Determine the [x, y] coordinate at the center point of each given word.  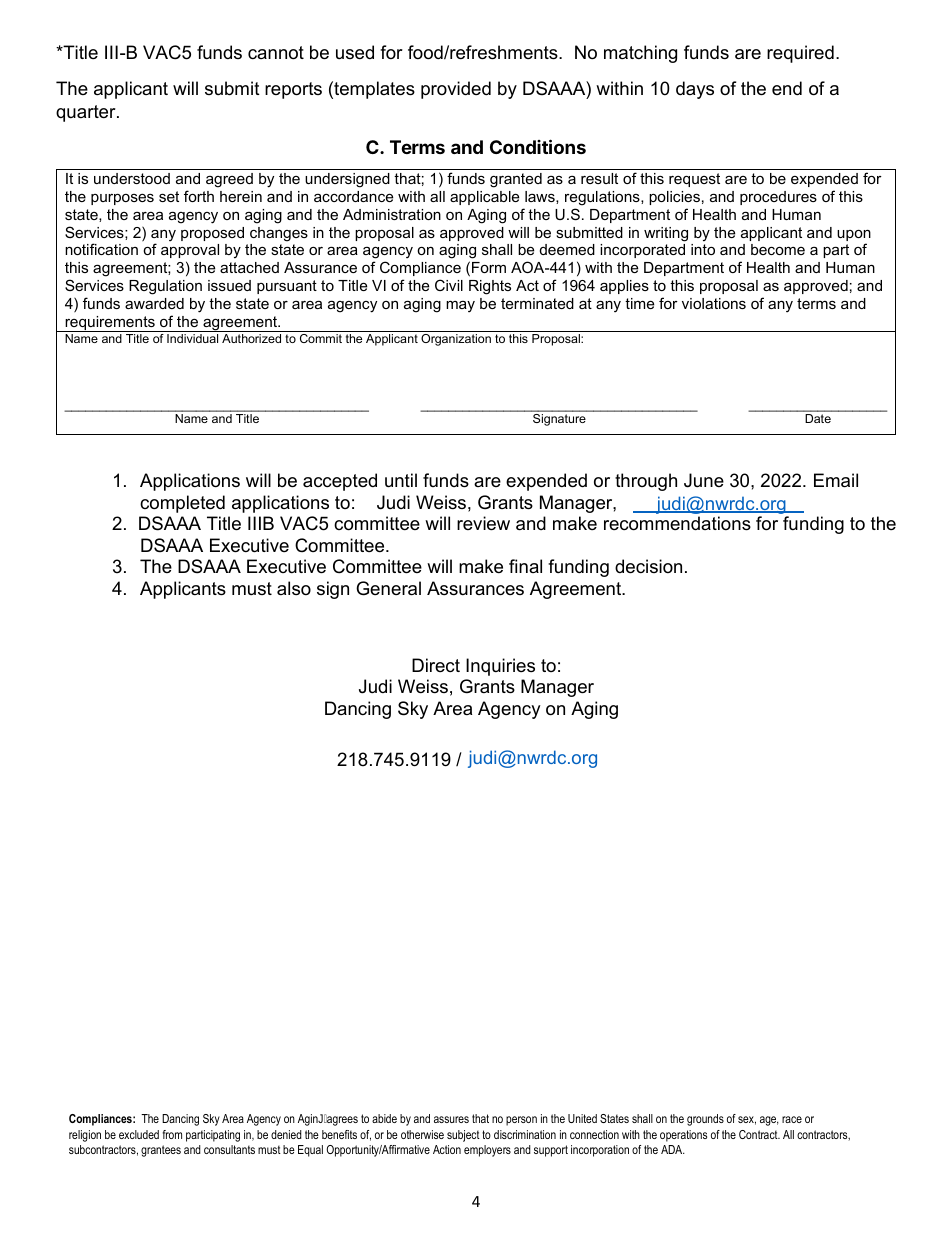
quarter [87, 113]
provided [456, 90]
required [800, 54]
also [294, 588]
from [172, 1134]
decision [648, 566]
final [525, 566]
